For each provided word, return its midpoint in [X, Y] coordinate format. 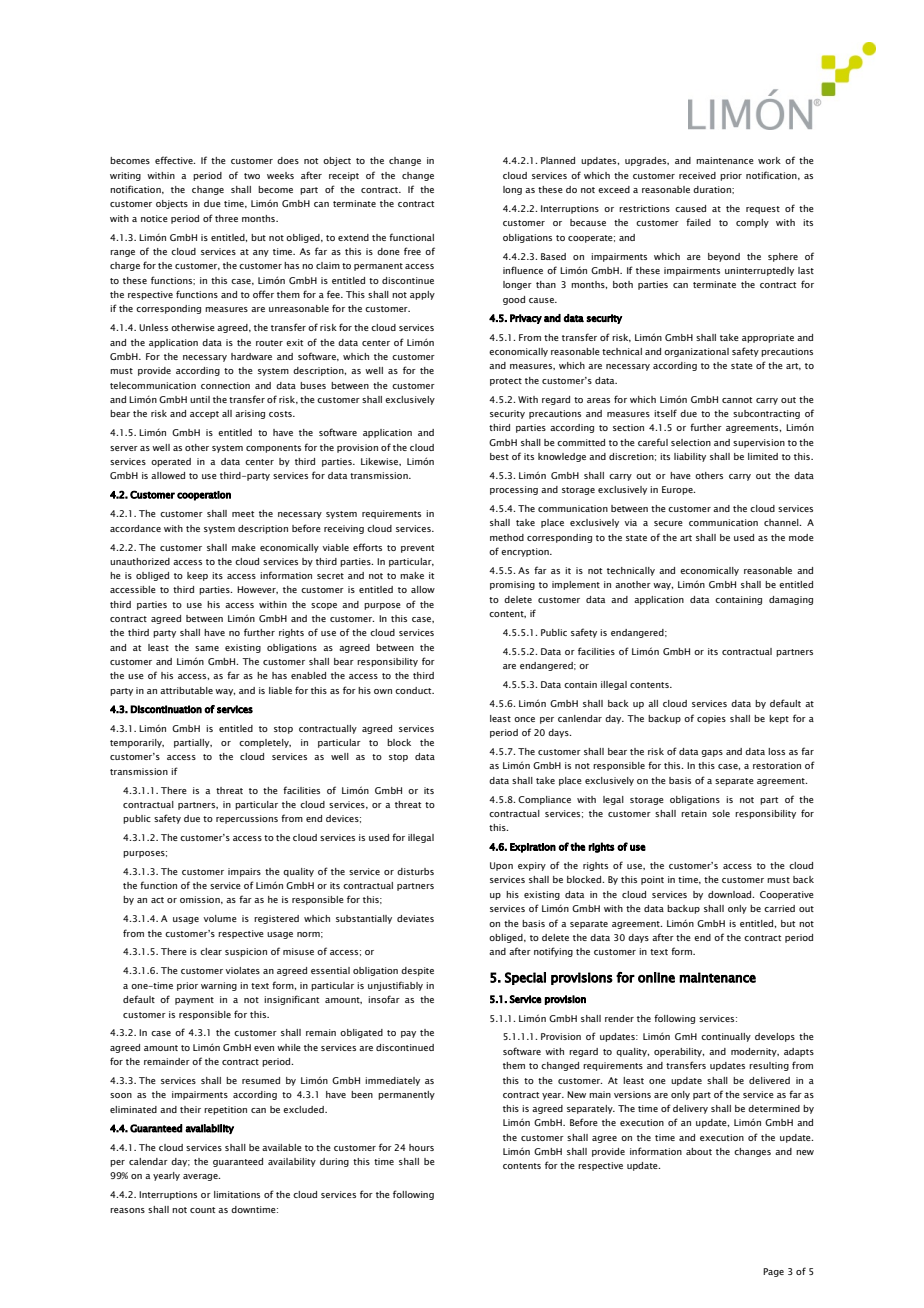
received [697, 175]
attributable [186, 690]
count [202, 1210]
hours [421, 1147]
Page [773, 1272]
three [226, 218]
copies [711, 719]
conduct [414, 690]
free [412, 251]
